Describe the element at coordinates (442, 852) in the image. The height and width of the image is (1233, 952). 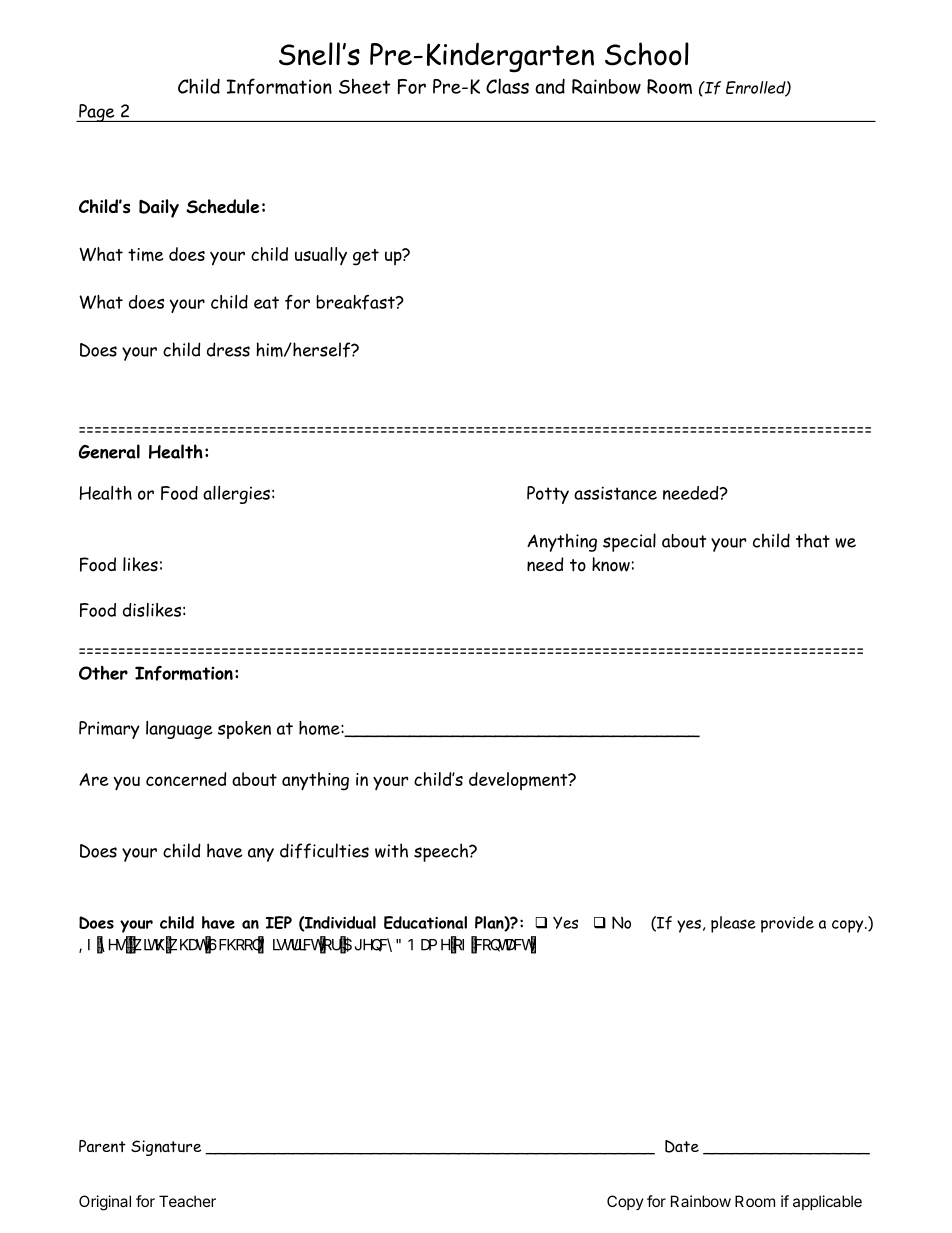
I see `speech` at that location.
